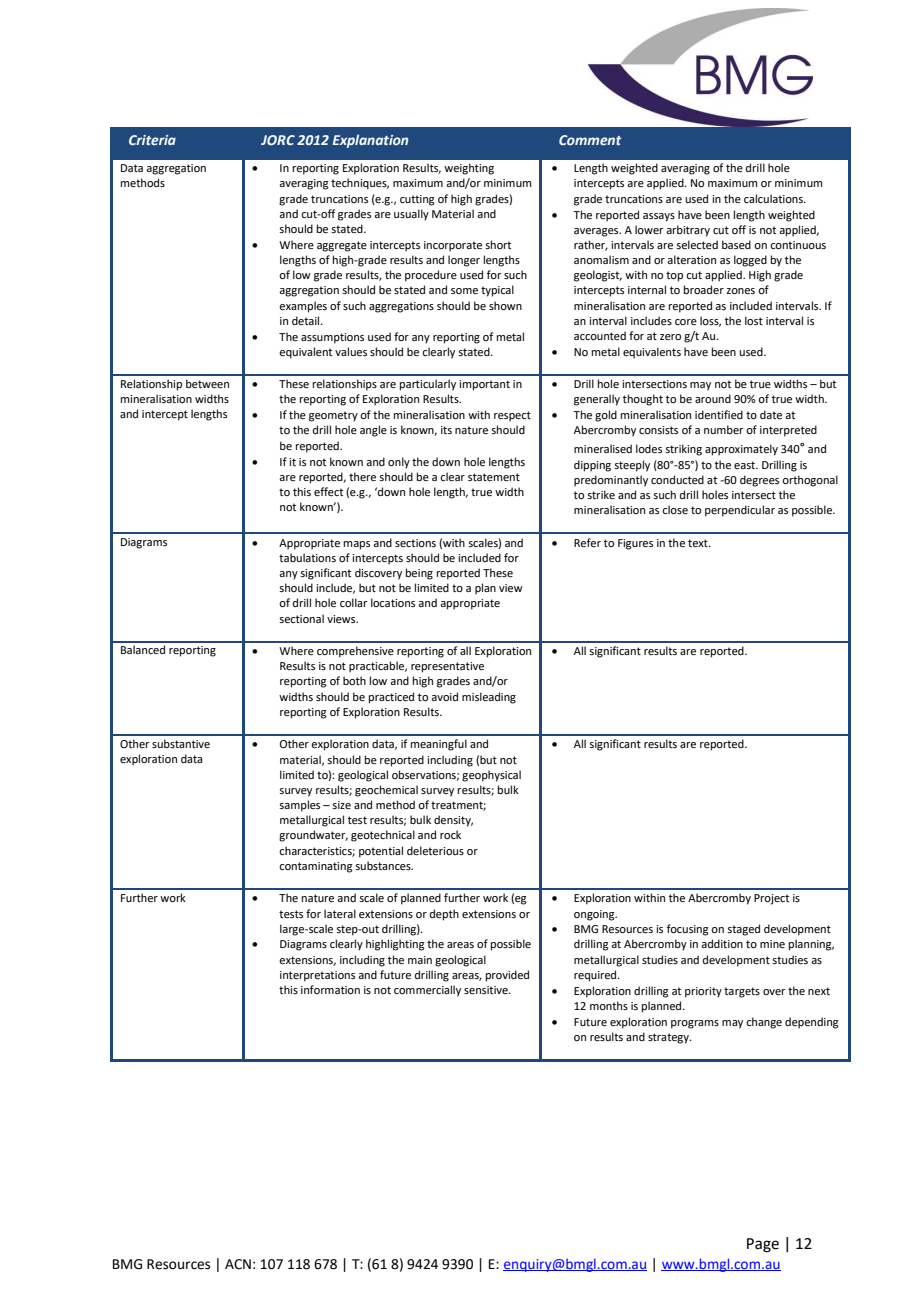  Describe the element at coordinates (670, 1038) in the screenshot. I see `strategy` at that location.
